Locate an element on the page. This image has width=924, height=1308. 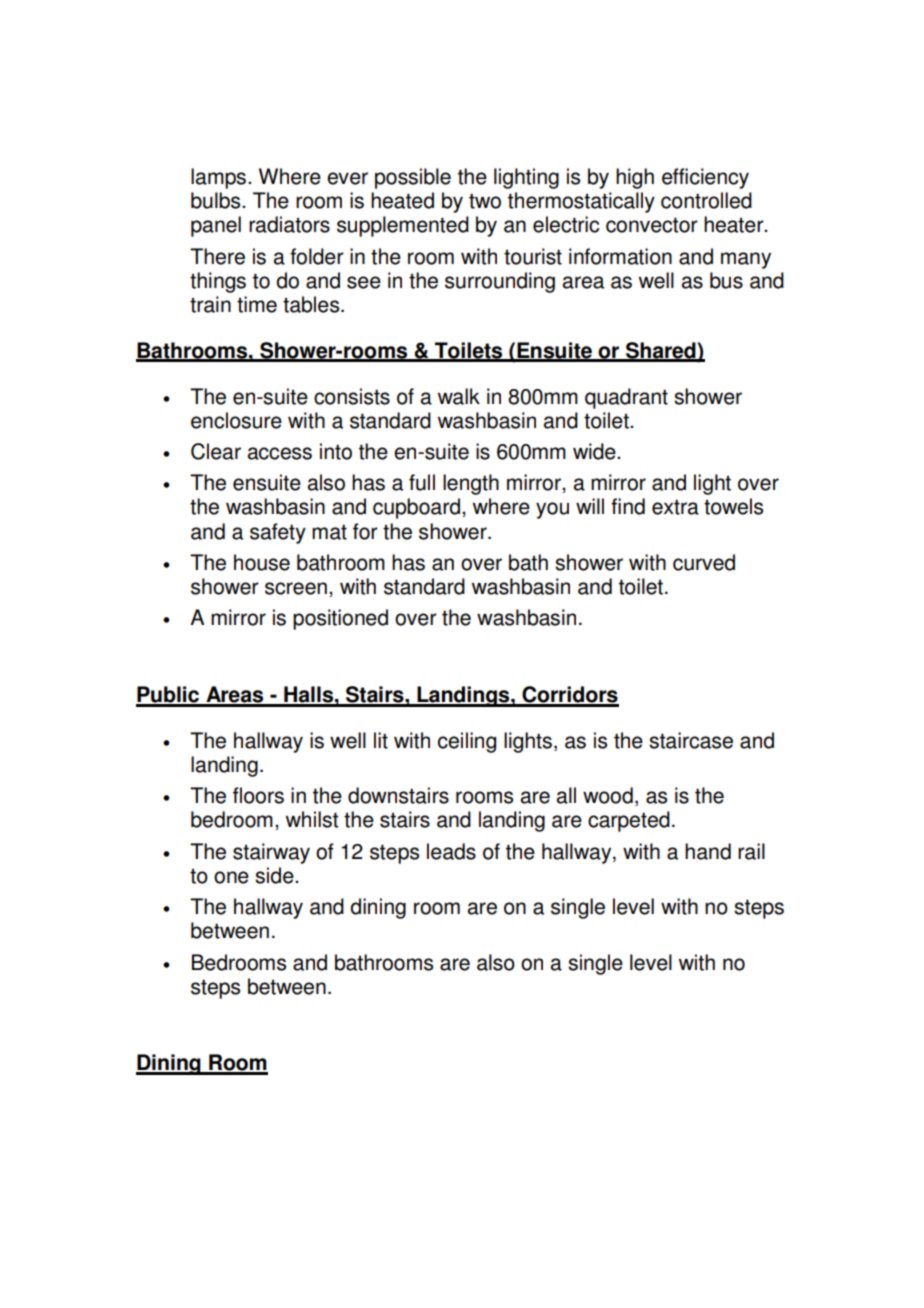
bulbs is located at coordinates (217, 200).
